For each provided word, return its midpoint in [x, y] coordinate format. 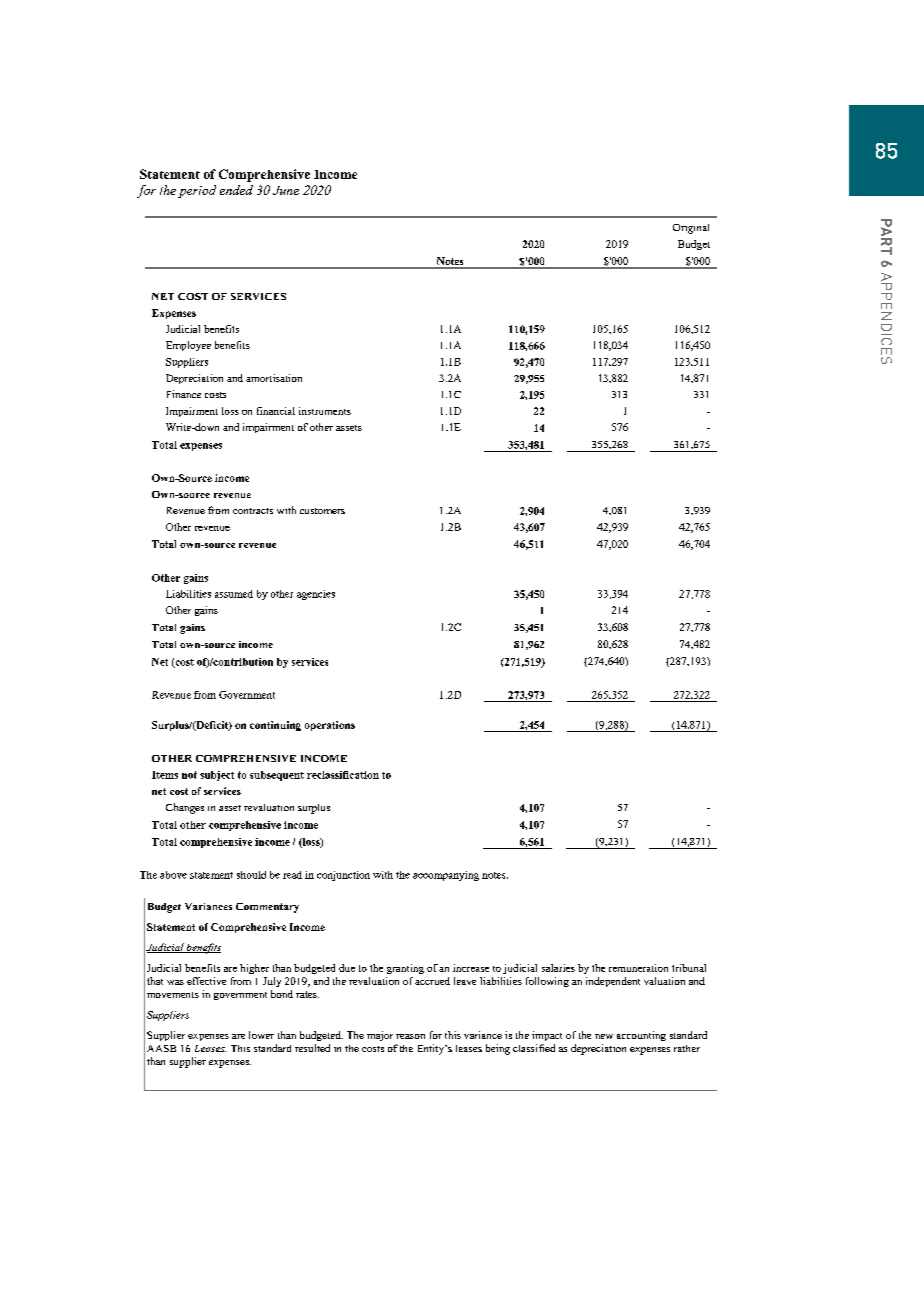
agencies [316, 595]
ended [236, 190]
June [286, 190]
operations [330, 726]
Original [691, 229]
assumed [234, 594]
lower [261, 1035]
